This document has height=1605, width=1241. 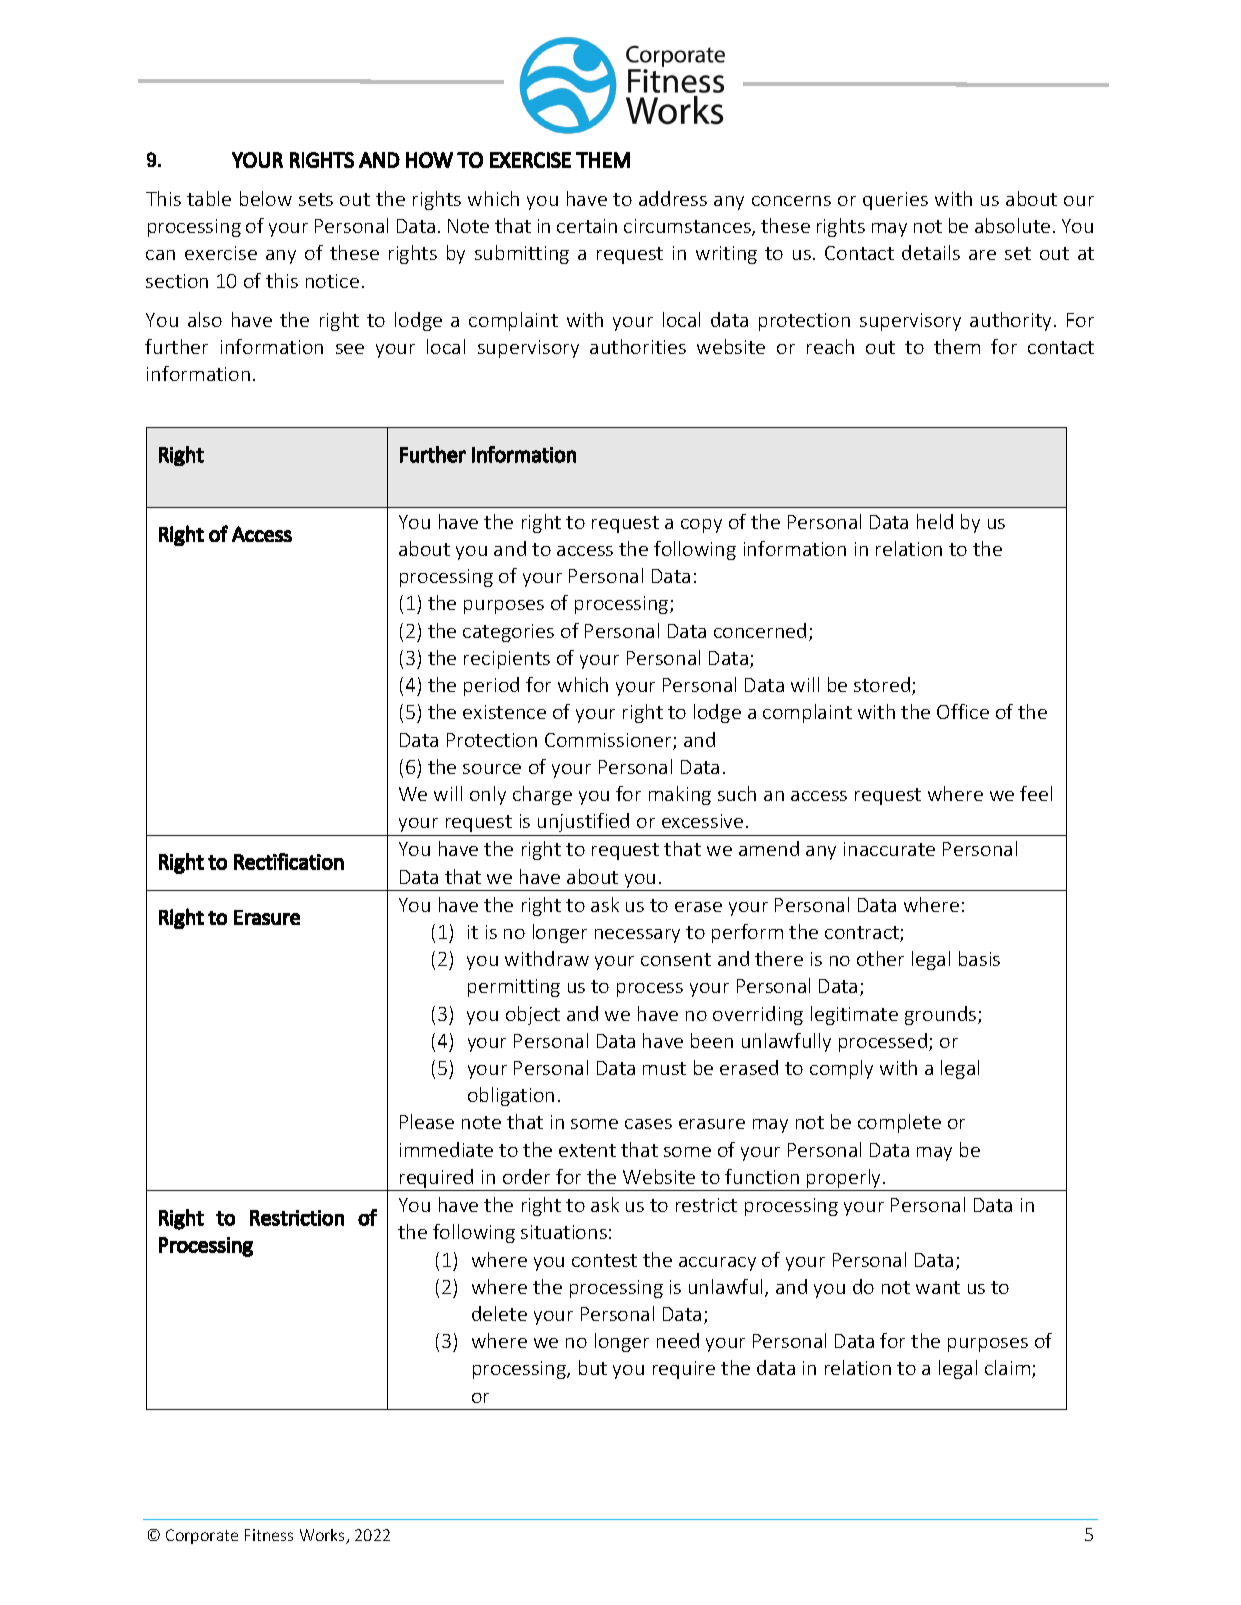 What do you see at coordinates (266, 198) in the document?
I see `below` at bounding box center [266, 198].
